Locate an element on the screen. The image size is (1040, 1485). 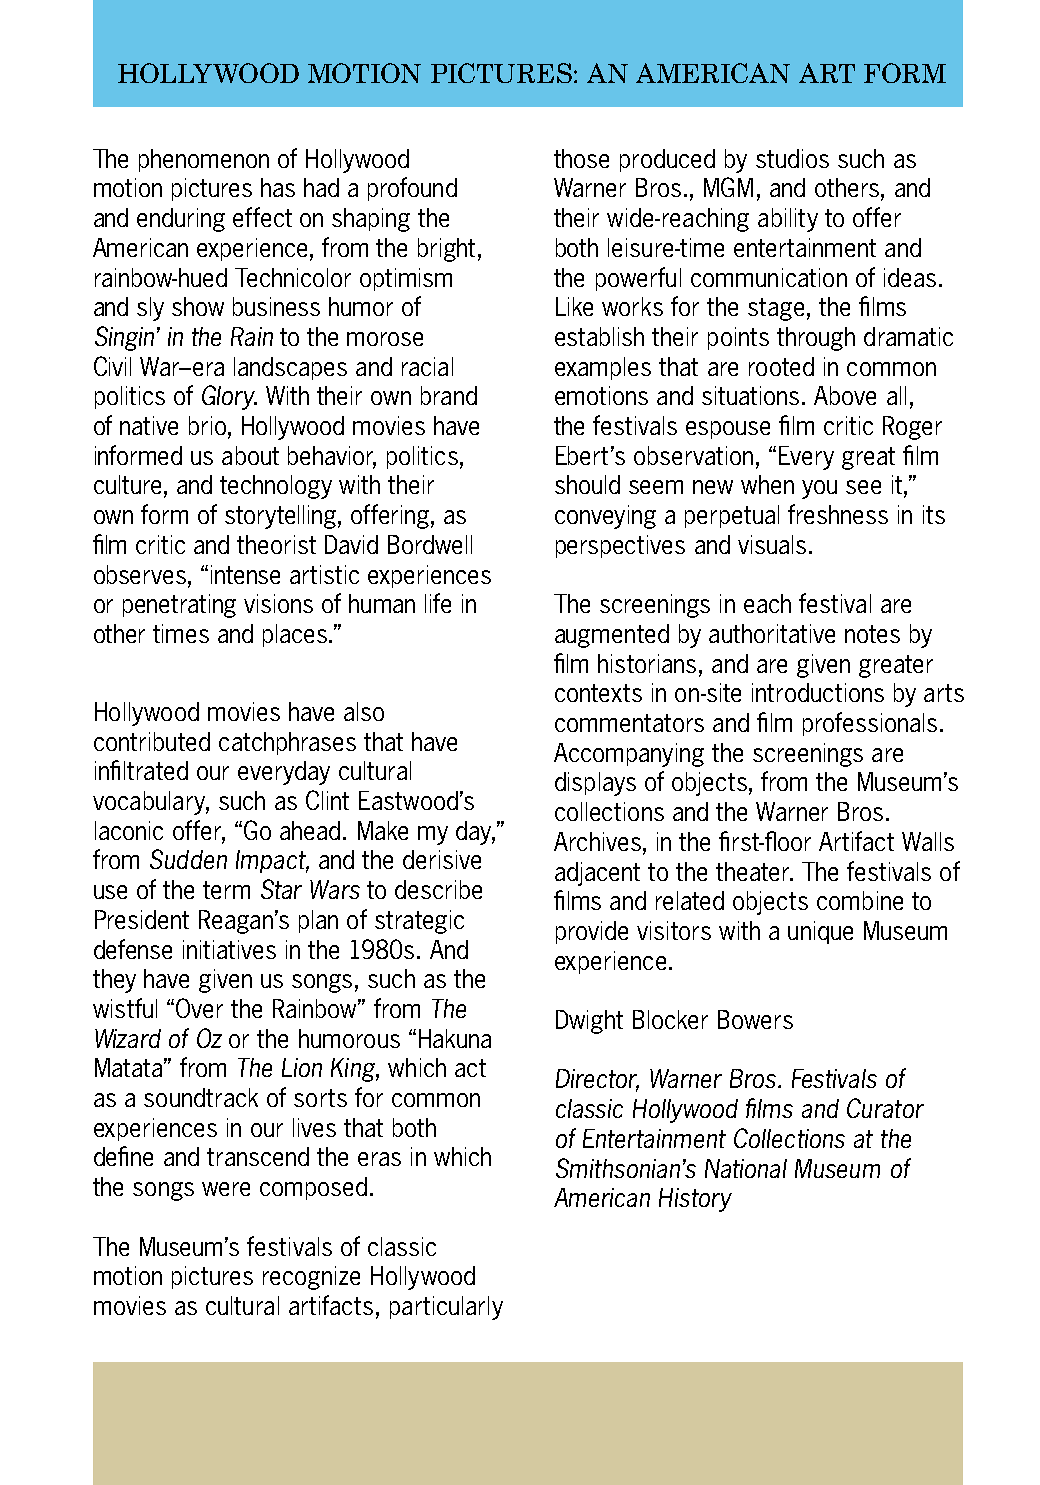
particularly is located at coordinates (446, 1308).
